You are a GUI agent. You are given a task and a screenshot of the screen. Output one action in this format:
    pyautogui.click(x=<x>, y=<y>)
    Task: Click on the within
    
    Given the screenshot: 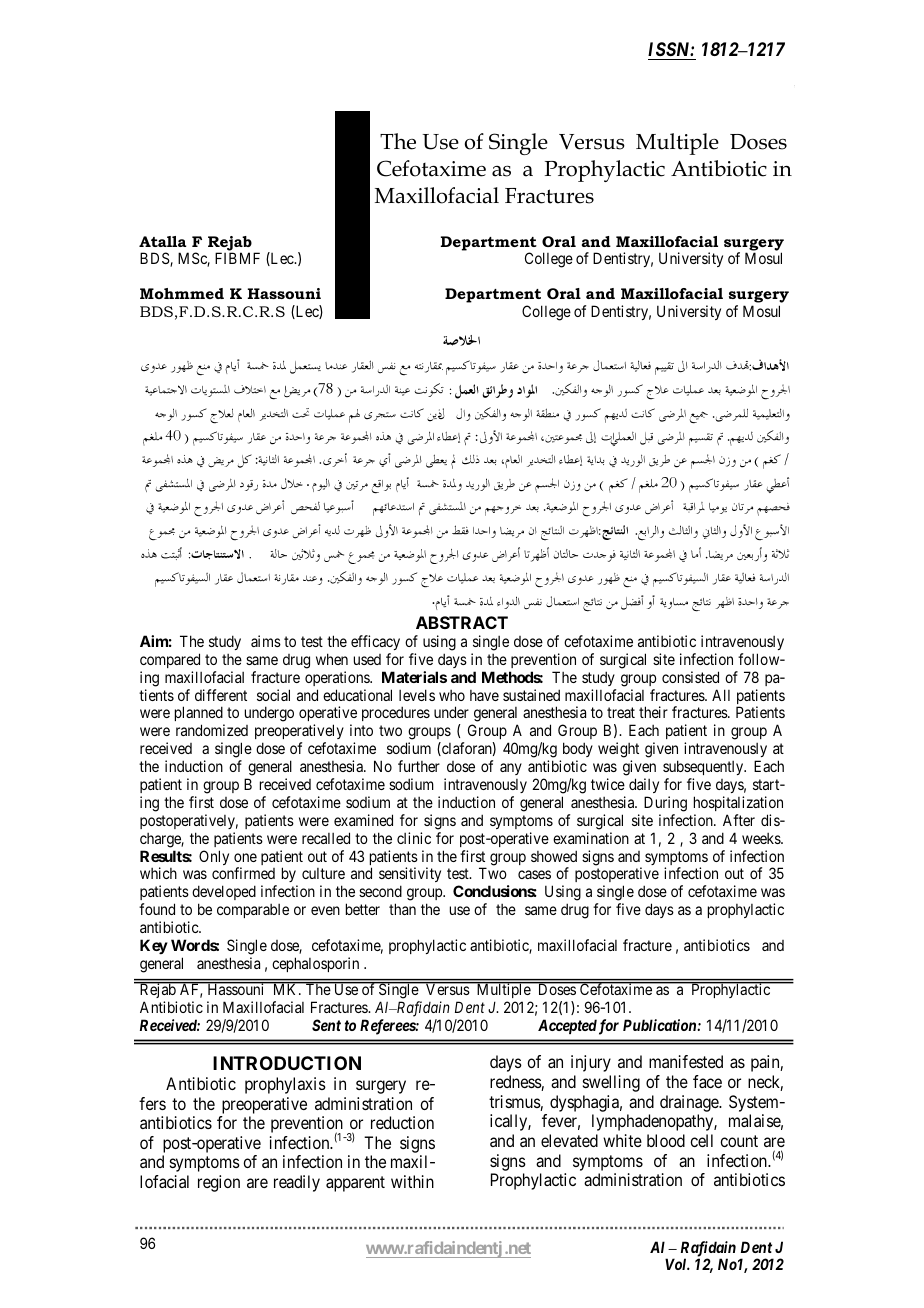 What is the action you would take?
    pyautogui.click(x=412, y=1181)
